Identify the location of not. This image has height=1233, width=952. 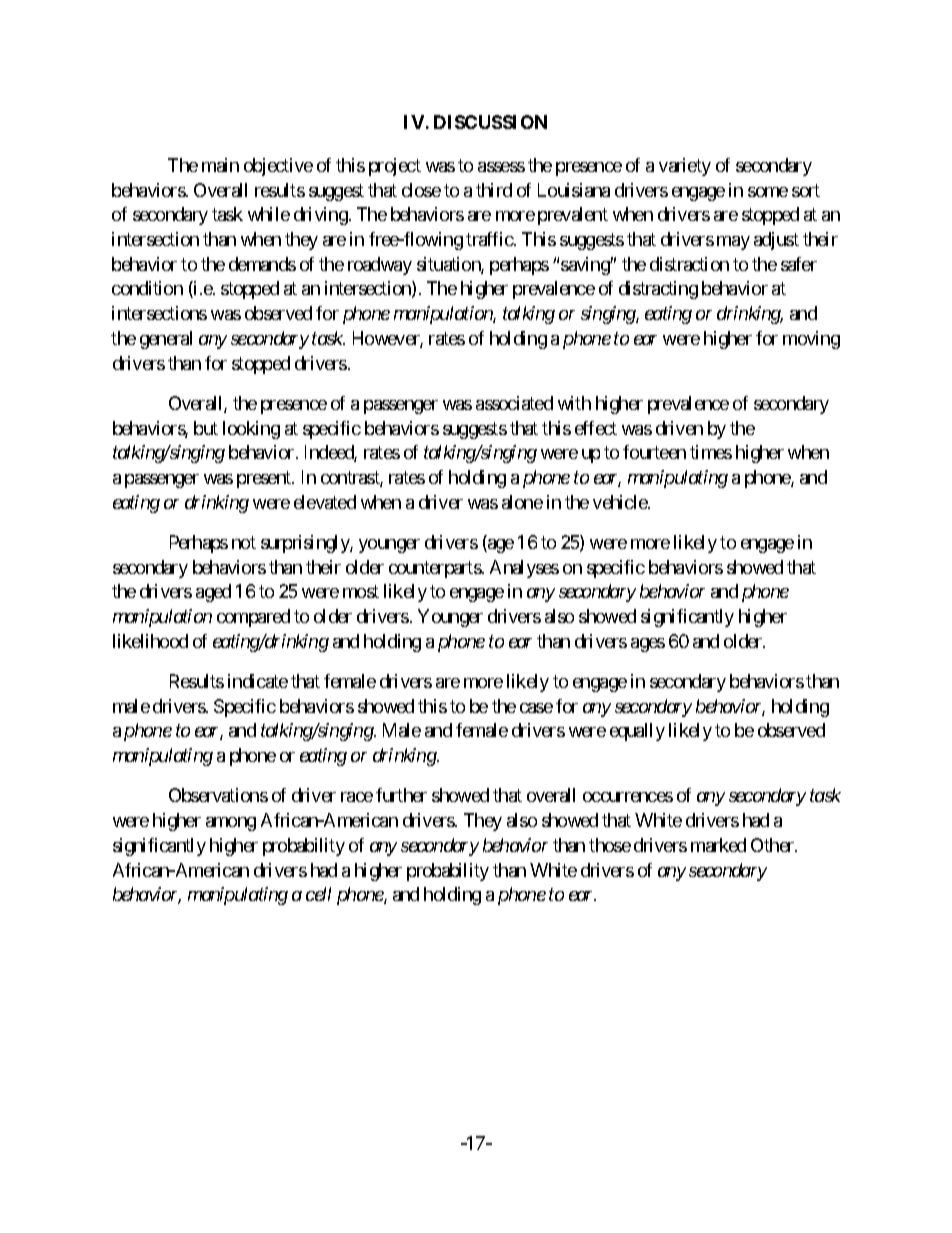
(244, 542).
